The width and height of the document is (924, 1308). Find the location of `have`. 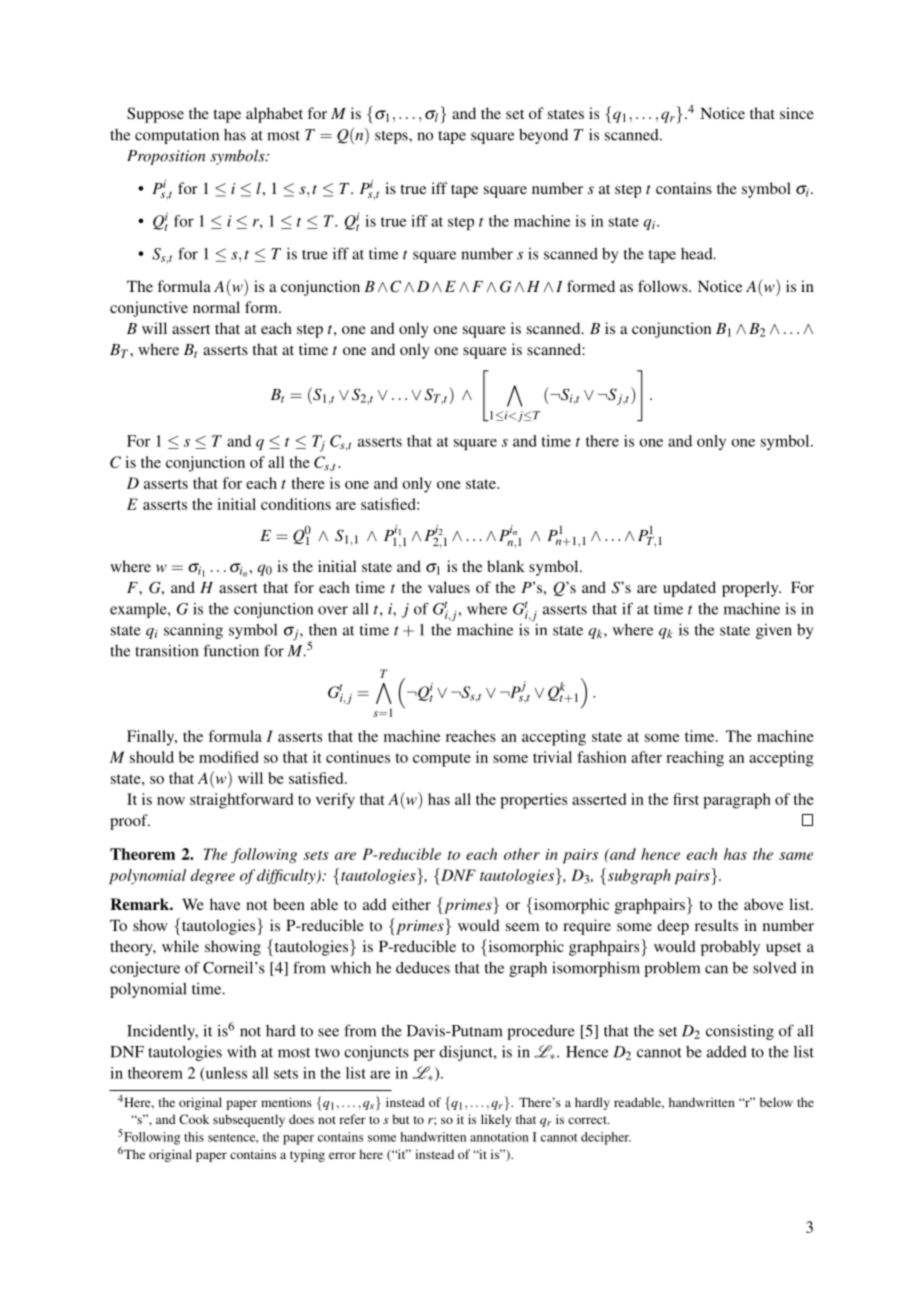

have is located at coordinates (225, 904).
